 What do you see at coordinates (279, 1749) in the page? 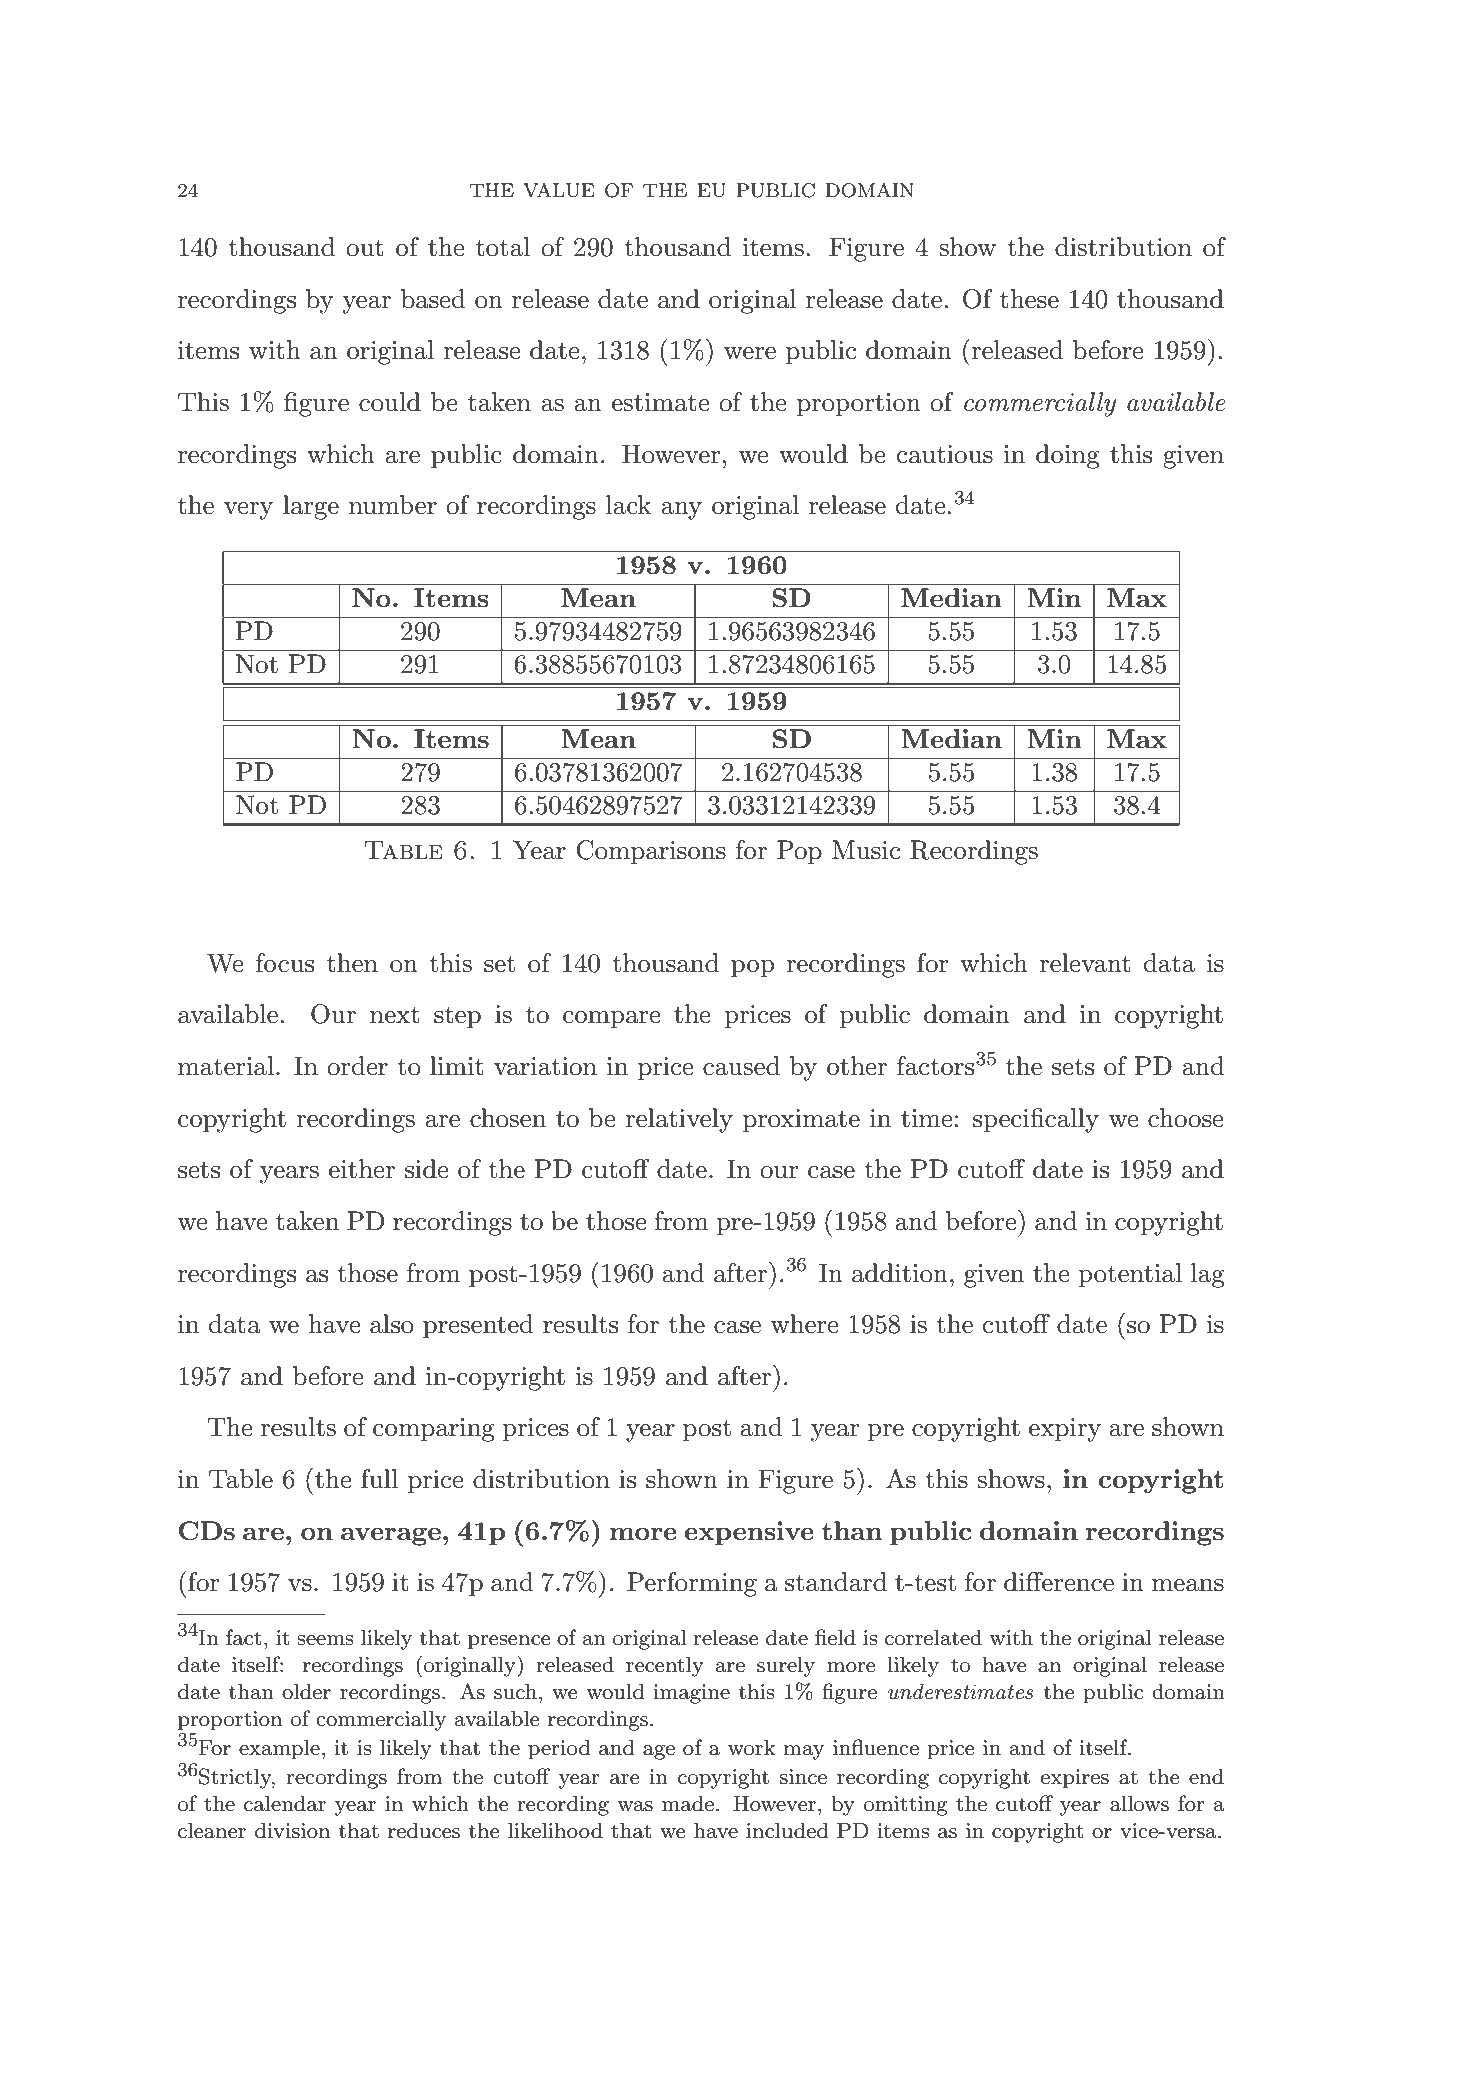
I see `example` at bounding box center [279, 1749].
